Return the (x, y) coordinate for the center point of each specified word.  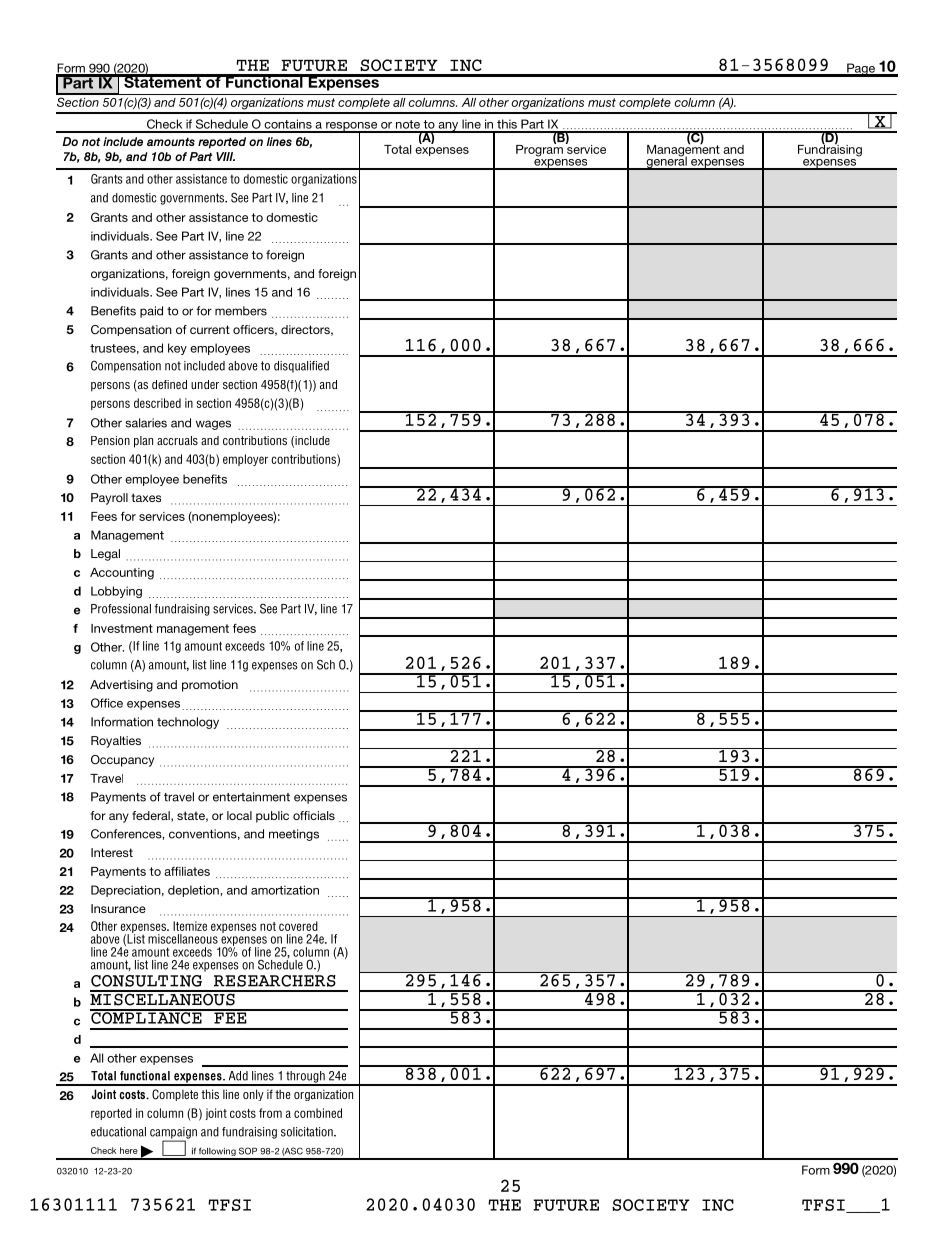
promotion (210, 686)
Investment (122, 628)
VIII (225, 156)
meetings (294, 835)
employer (245, 460)
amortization (285, 890)
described (157, 403)
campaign (173, 1134)
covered (298, 926)
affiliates (187, 871)
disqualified (301, 367)
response (352, 127)
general (666, 162)
